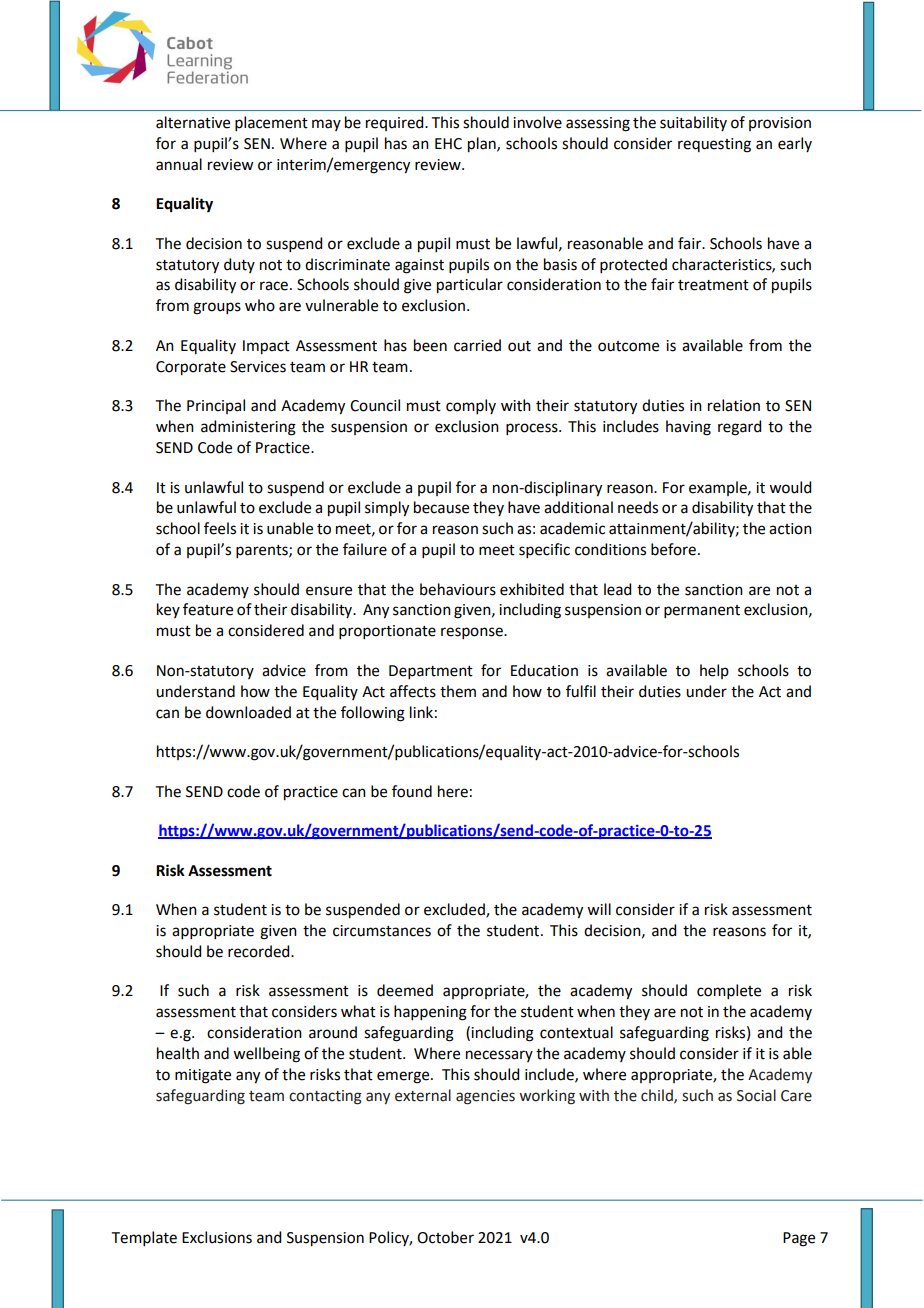 The width and height of the screenshot is (924, 1308). I want to click on feature, so click(208, 609).
